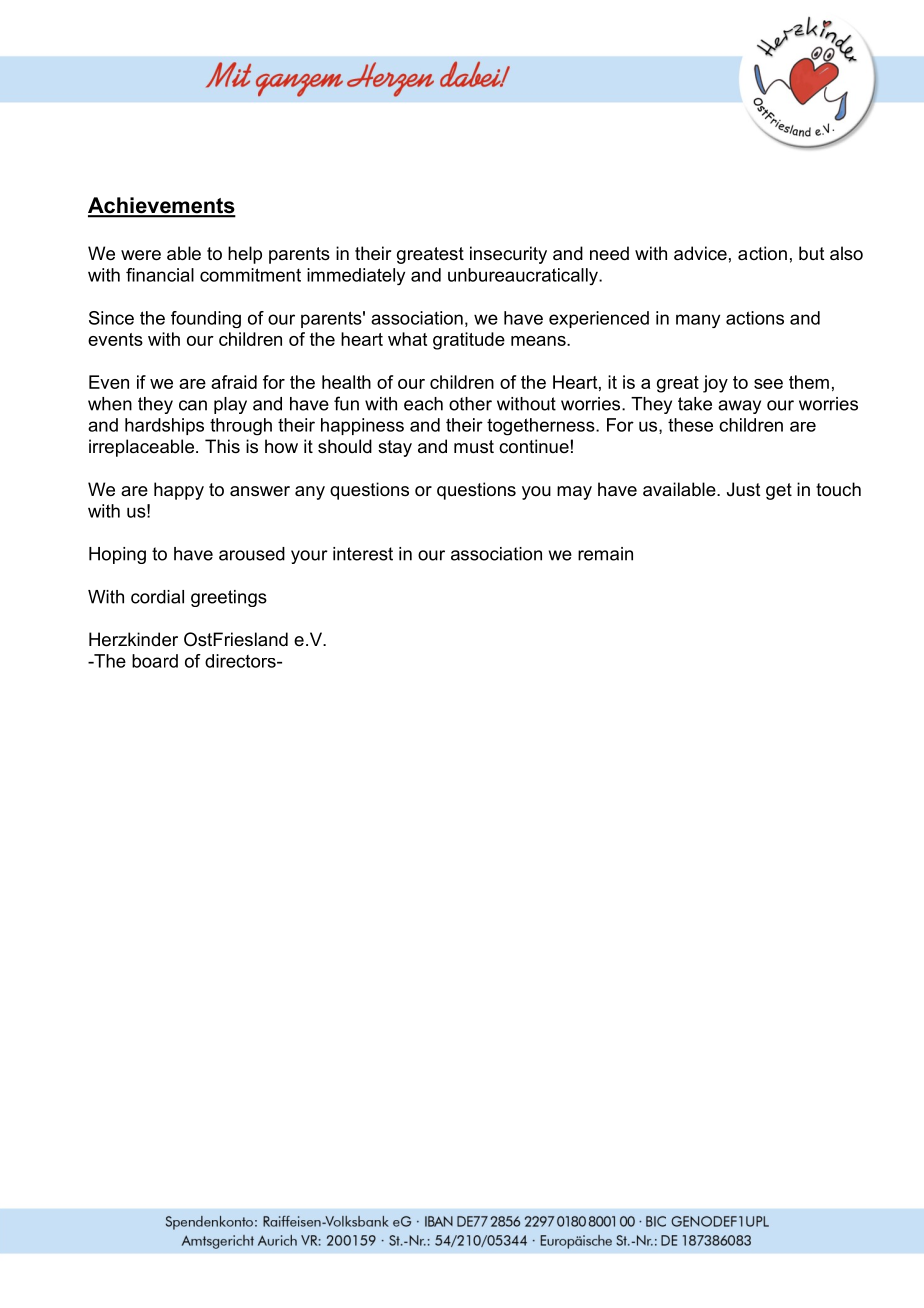 The height and width of the screenshot is (1308, 924). I want to click on gratitude, so click(469, 341).
